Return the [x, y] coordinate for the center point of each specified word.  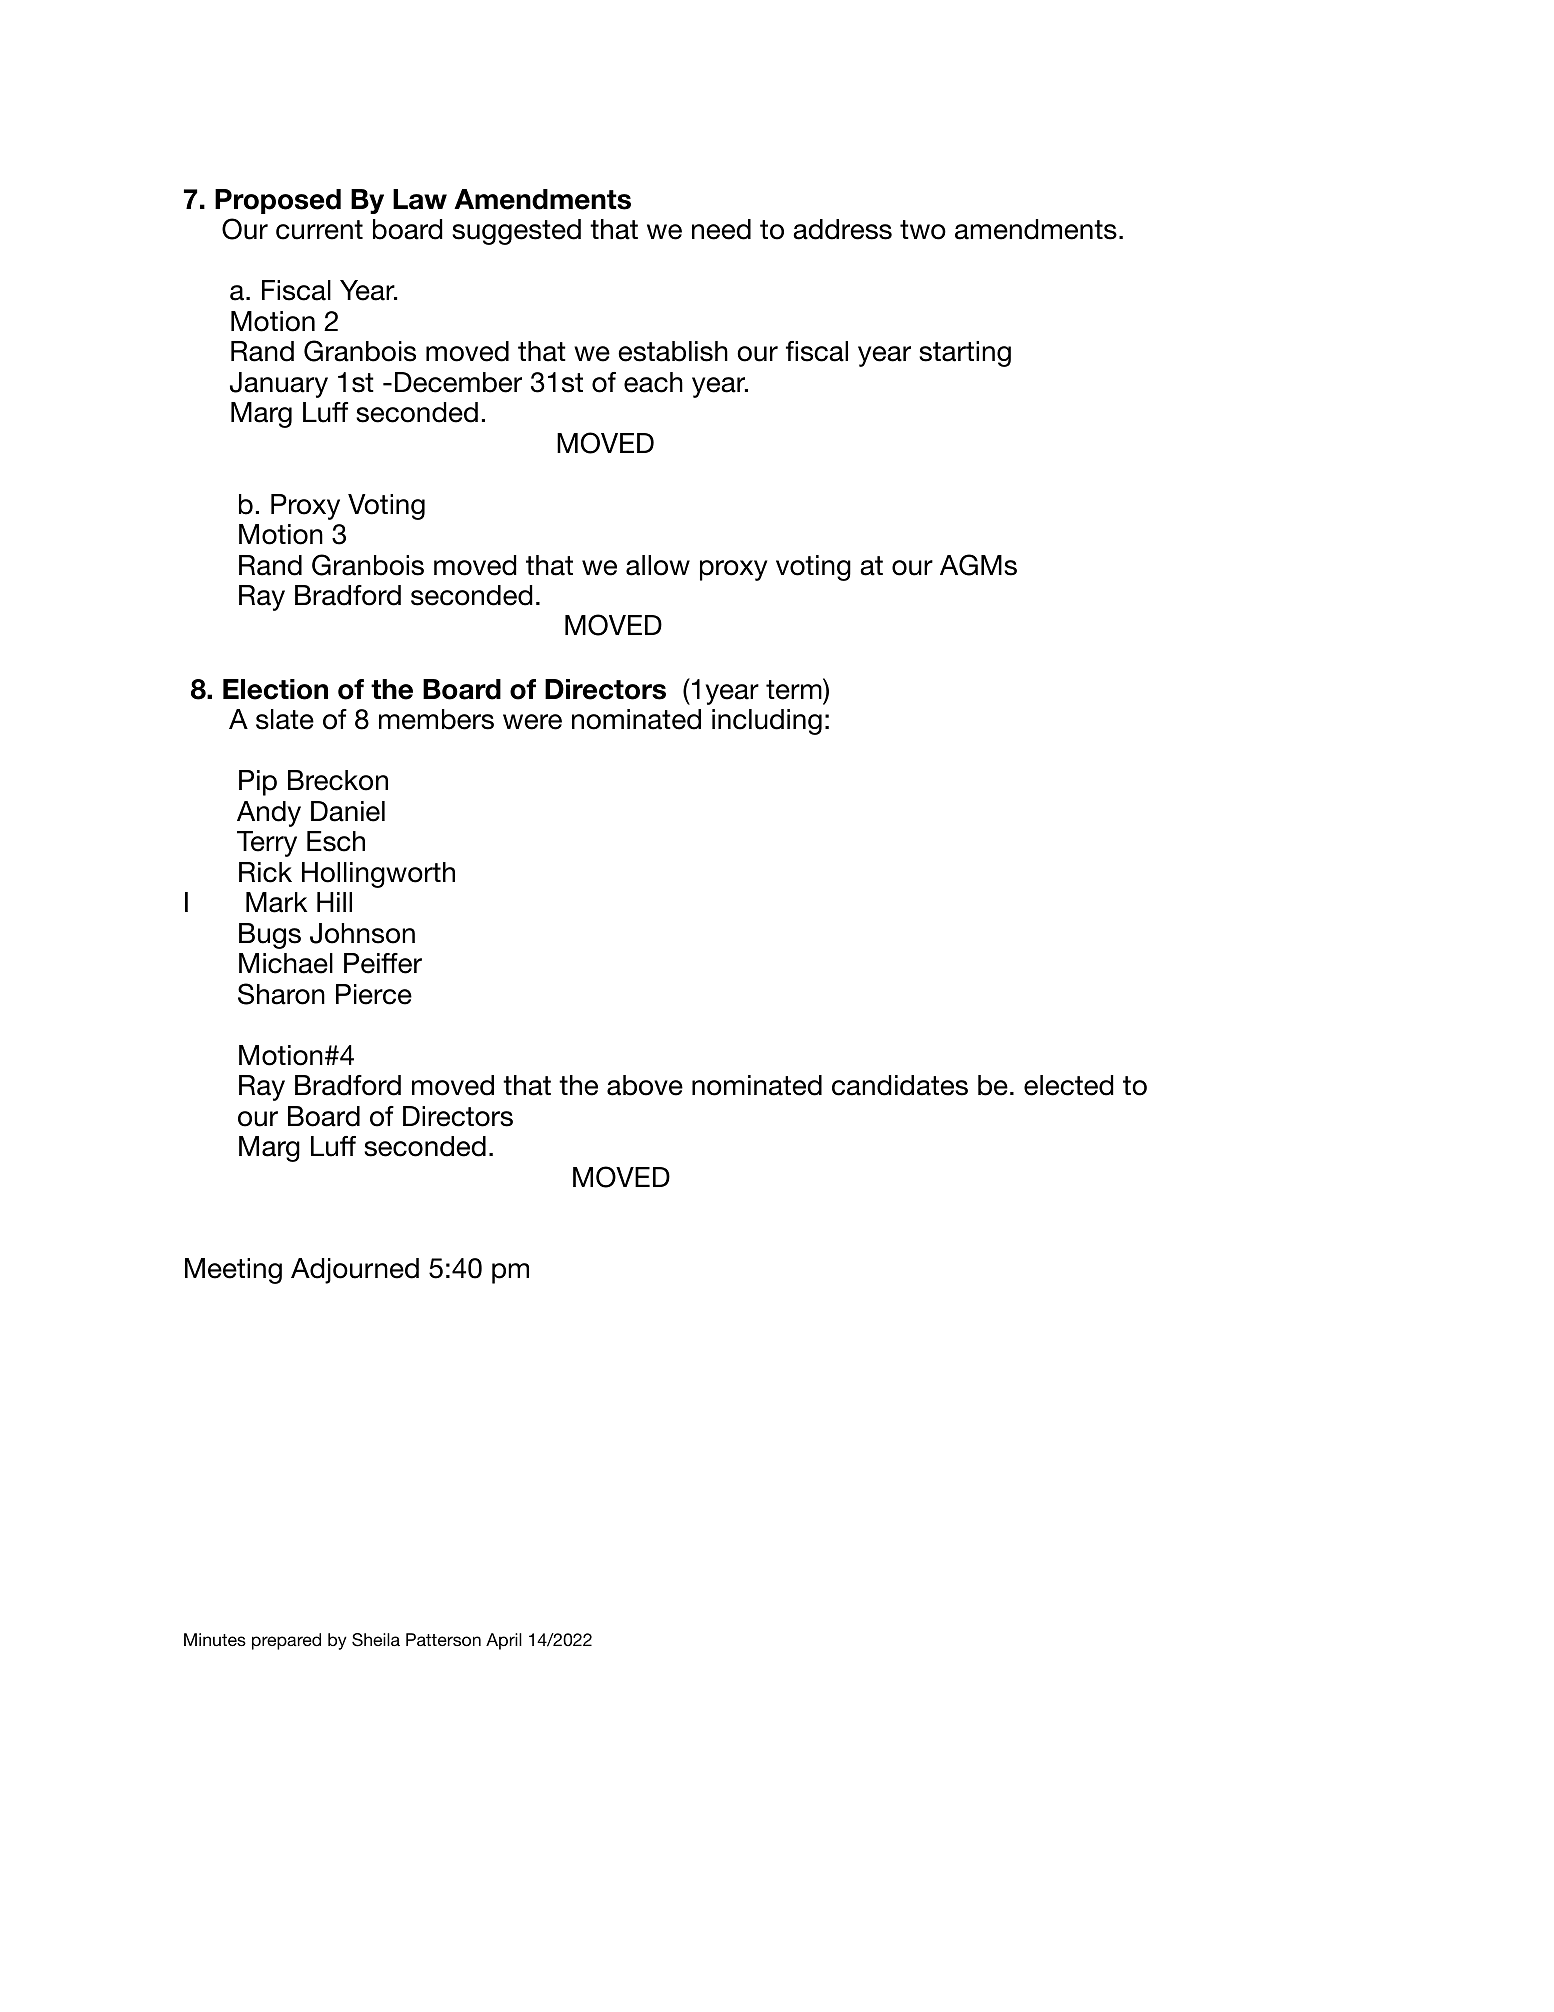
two [923, 230]
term [795, 689]
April [504, 1641]
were [532, 722]
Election [275, 689]
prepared [286, 1641]
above [645, 1085]
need [721, 229]
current [319, 230]
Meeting [233, 1271]
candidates [900, 1085]
